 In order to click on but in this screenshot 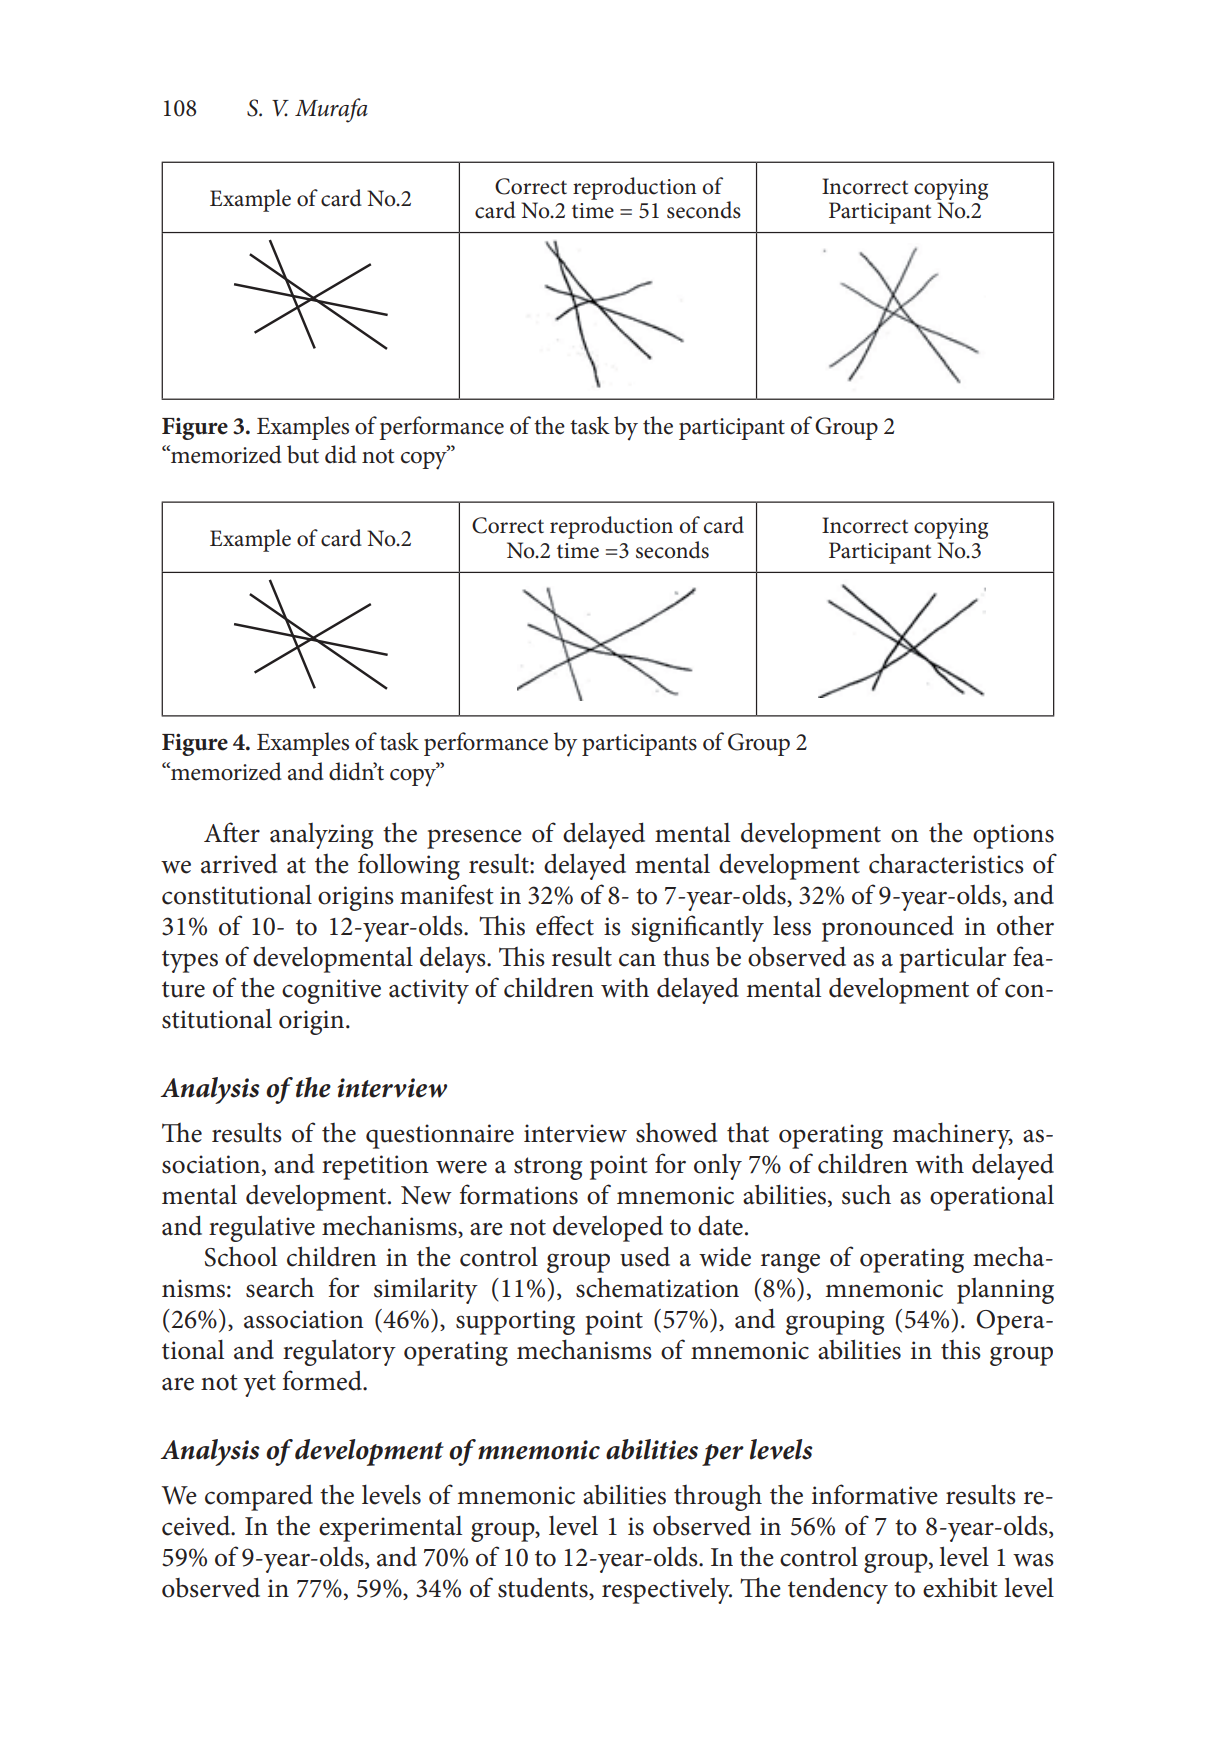, I will do `click(303, 454)`.
